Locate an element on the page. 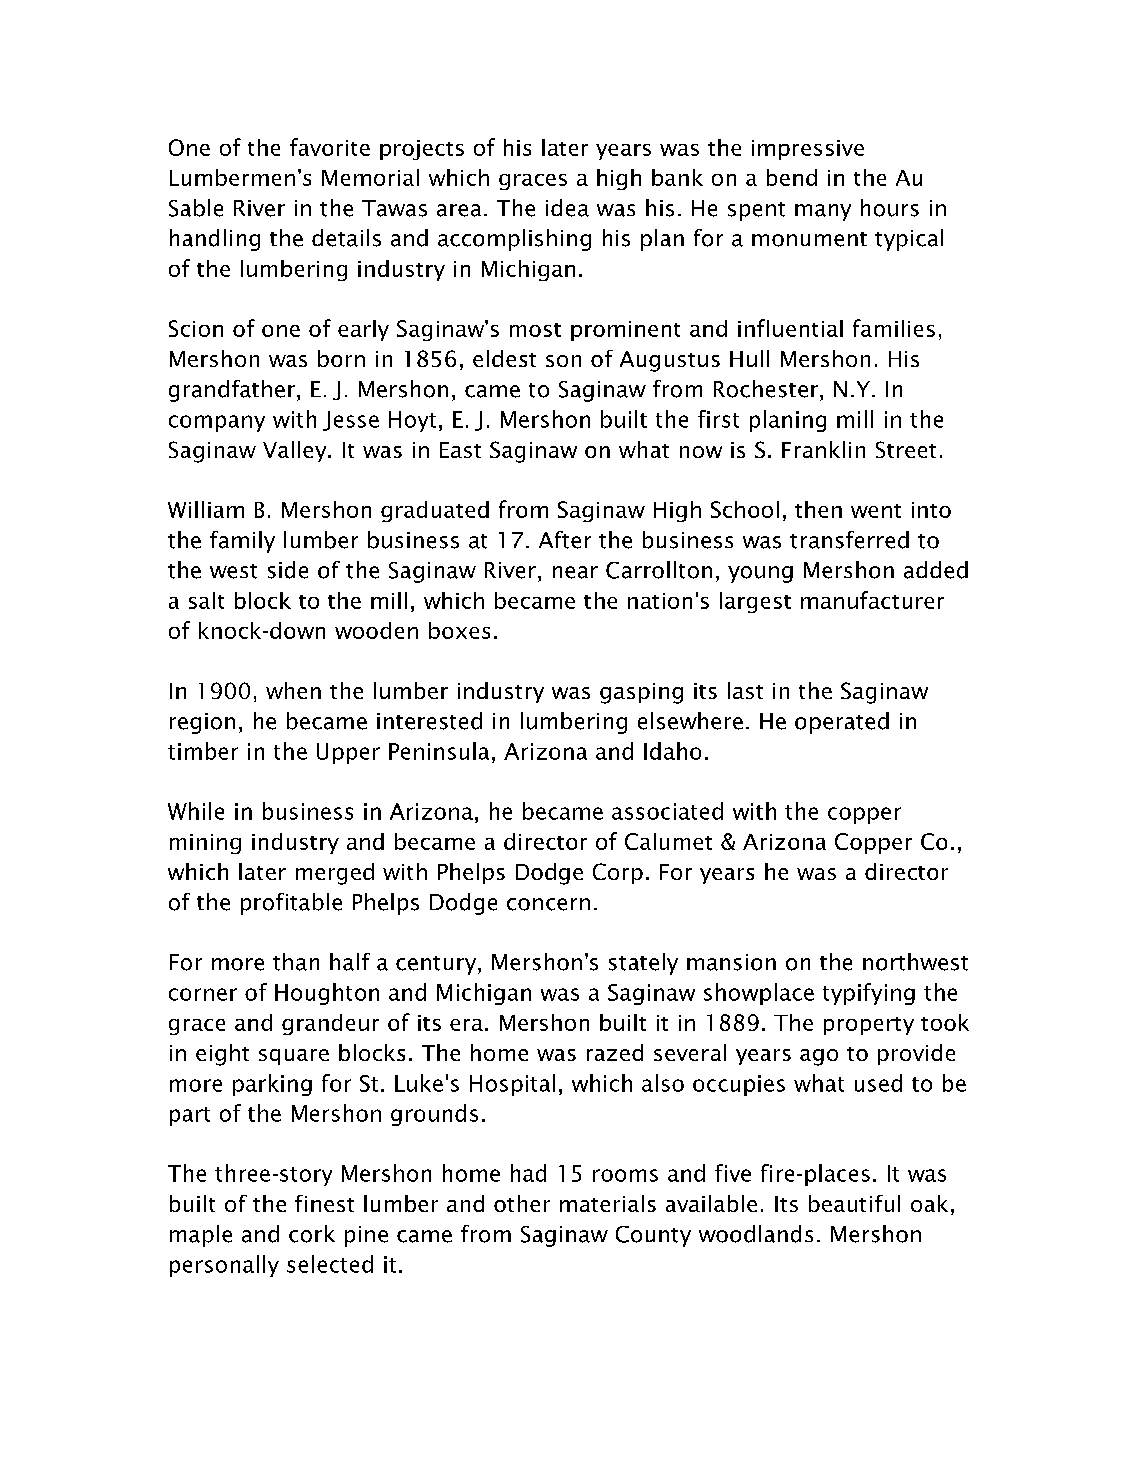 The width and height of the image is (1139, 1474). concern is located at coordinates (548, 904).
